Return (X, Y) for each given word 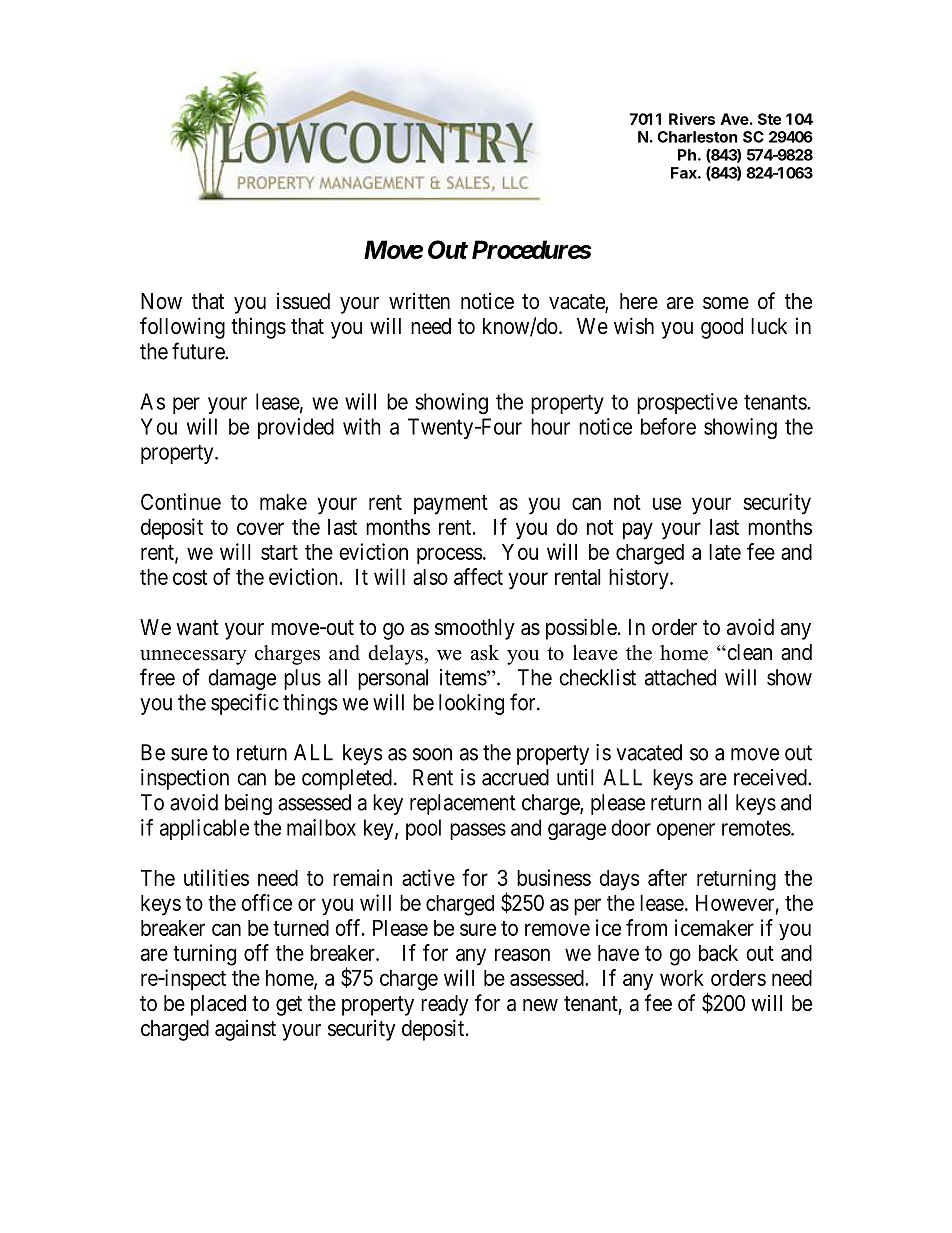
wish (634, 325)
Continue (181, 501)
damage (242, 679)
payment (451, 505)
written (419, 300)
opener (686, 831)
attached (680, 677)
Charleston (697, 137)
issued (303, 301)
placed (218, 1005)
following (182, 328)
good (722, 328)
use (667, 503)
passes (478, 831)
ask (485, 653)
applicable (204, 829)
